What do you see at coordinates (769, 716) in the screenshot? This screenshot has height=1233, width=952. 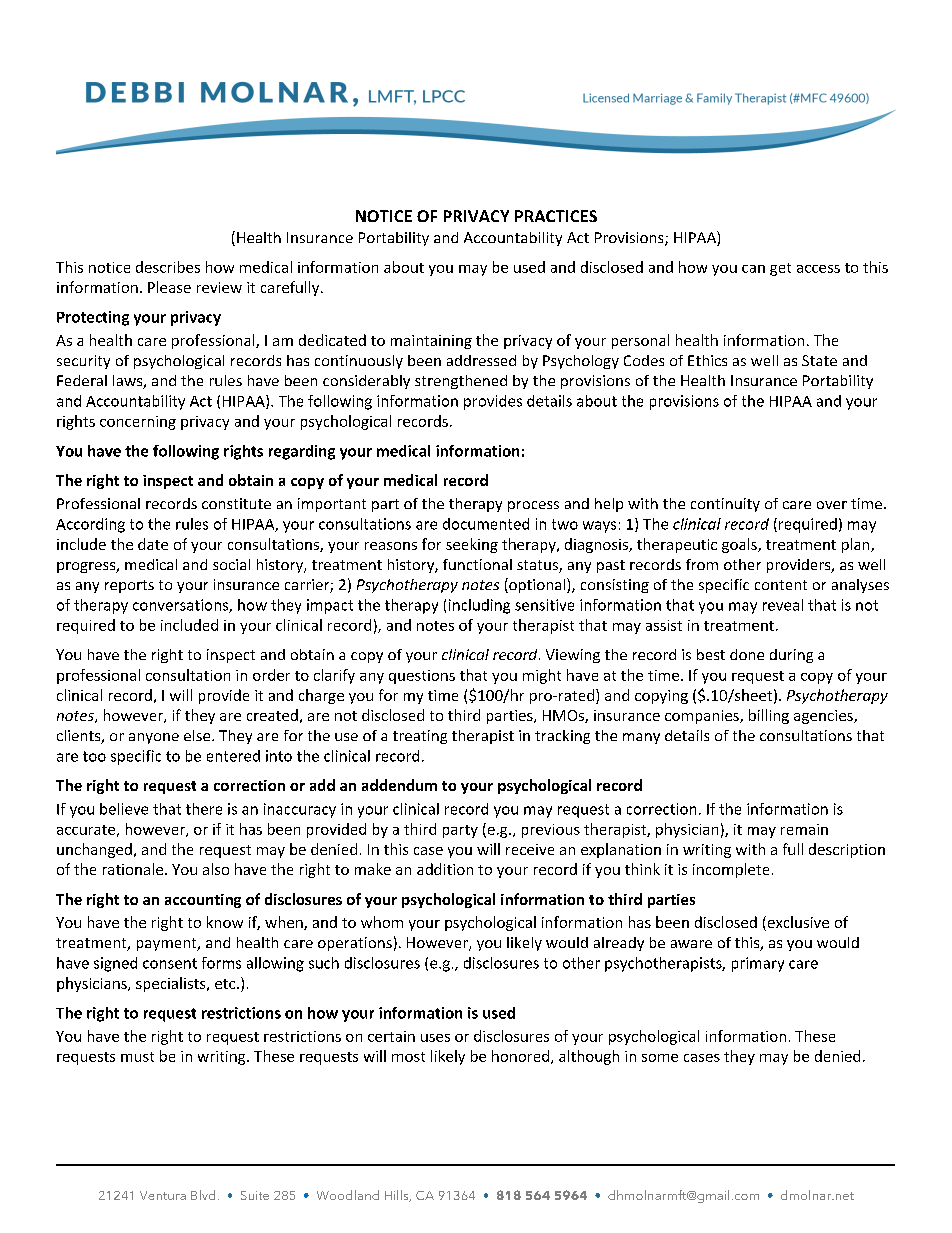 I see `billing` at bounding box center [769, 716].
